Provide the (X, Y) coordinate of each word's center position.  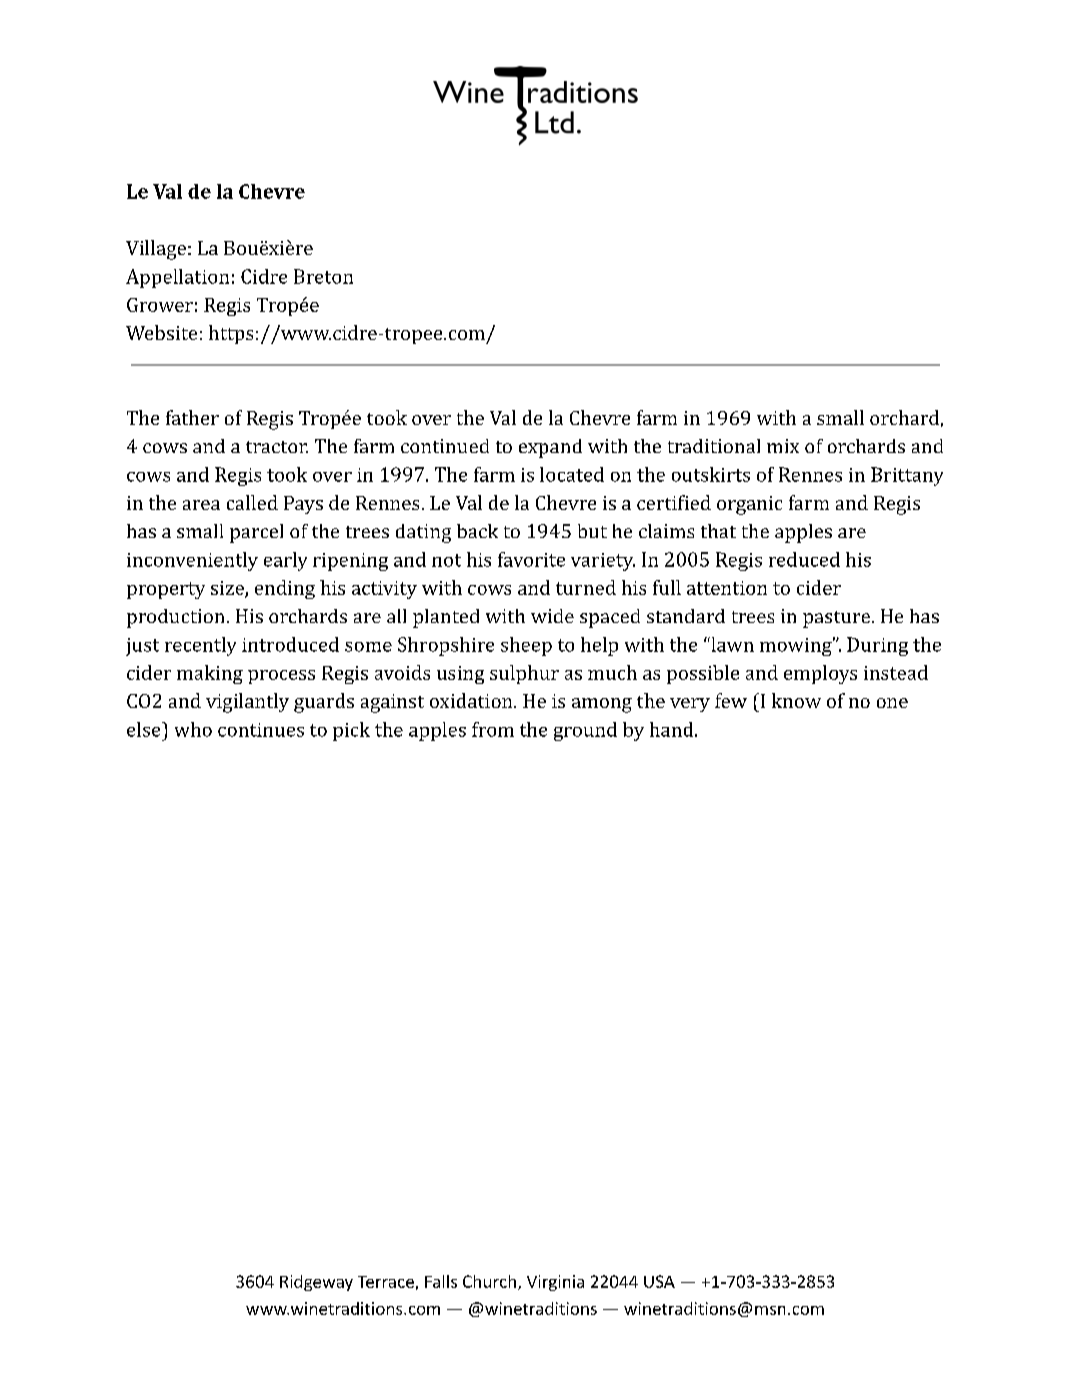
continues (261, 730)
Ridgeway (316, 1283)
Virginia (555, 1283)
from (493, 729)
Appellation (177, 278)
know (796, 700)
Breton (323, 276)
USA (659, 1281)
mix (783, 446)
